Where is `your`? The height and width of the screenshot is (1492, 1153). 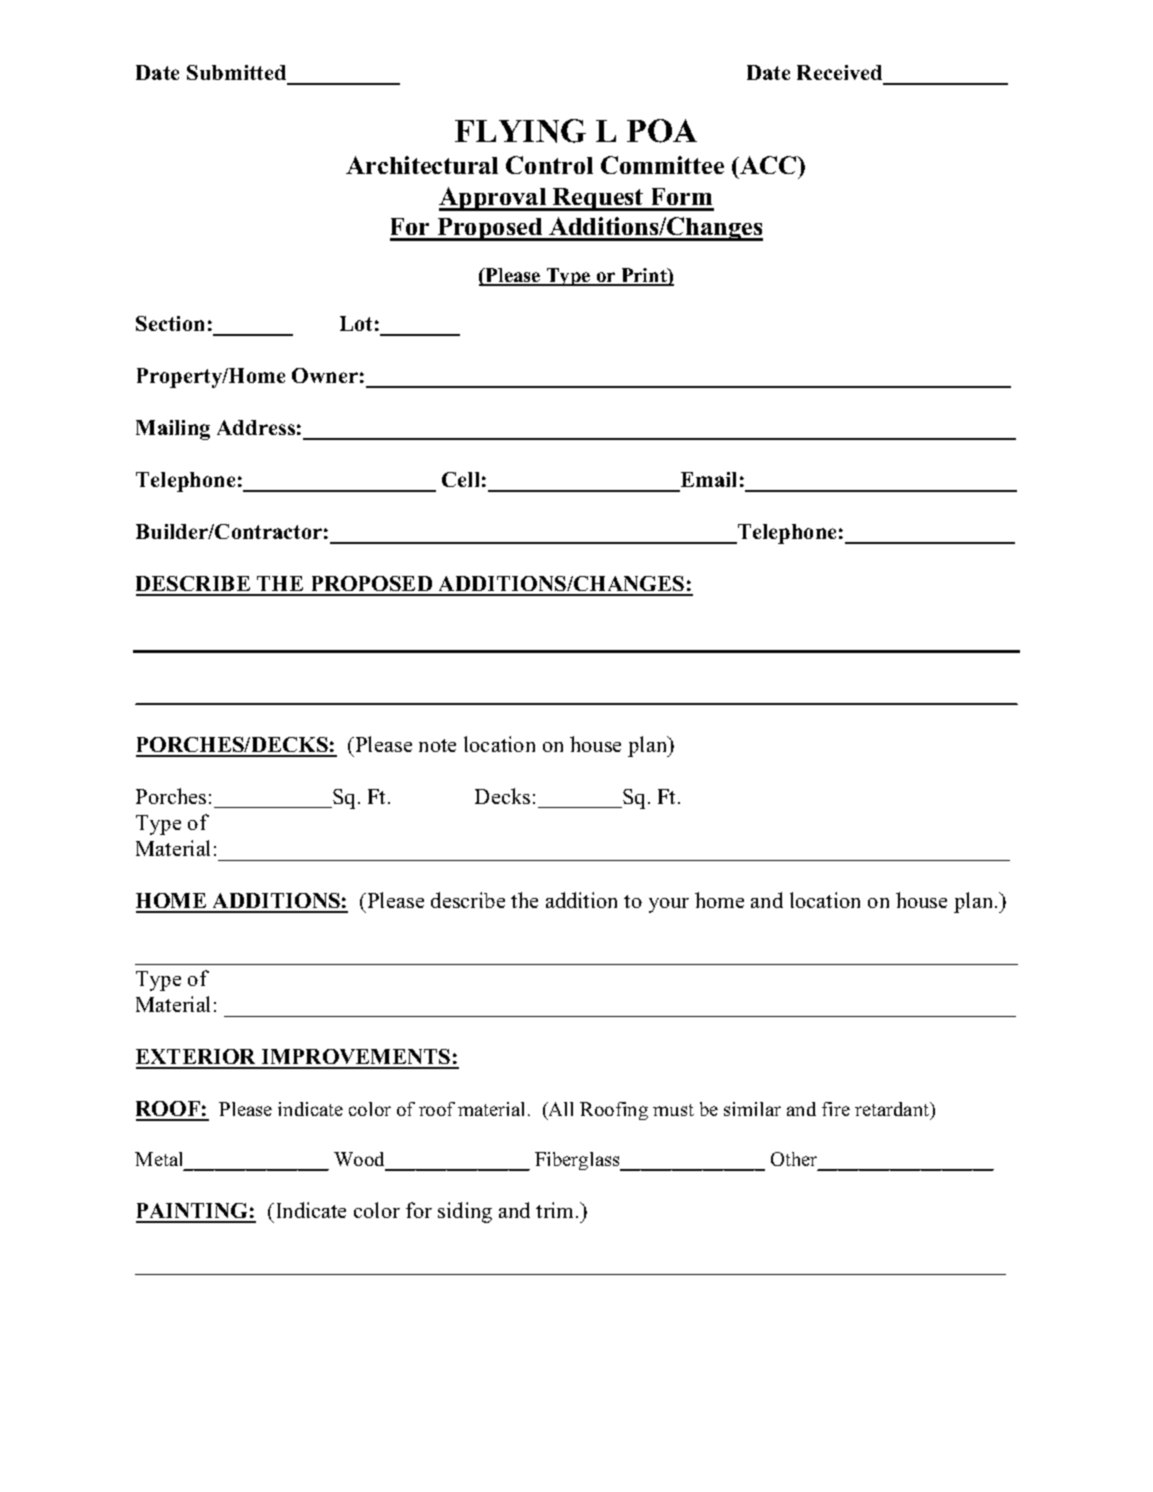 your is located at coordinates (669, 905).
